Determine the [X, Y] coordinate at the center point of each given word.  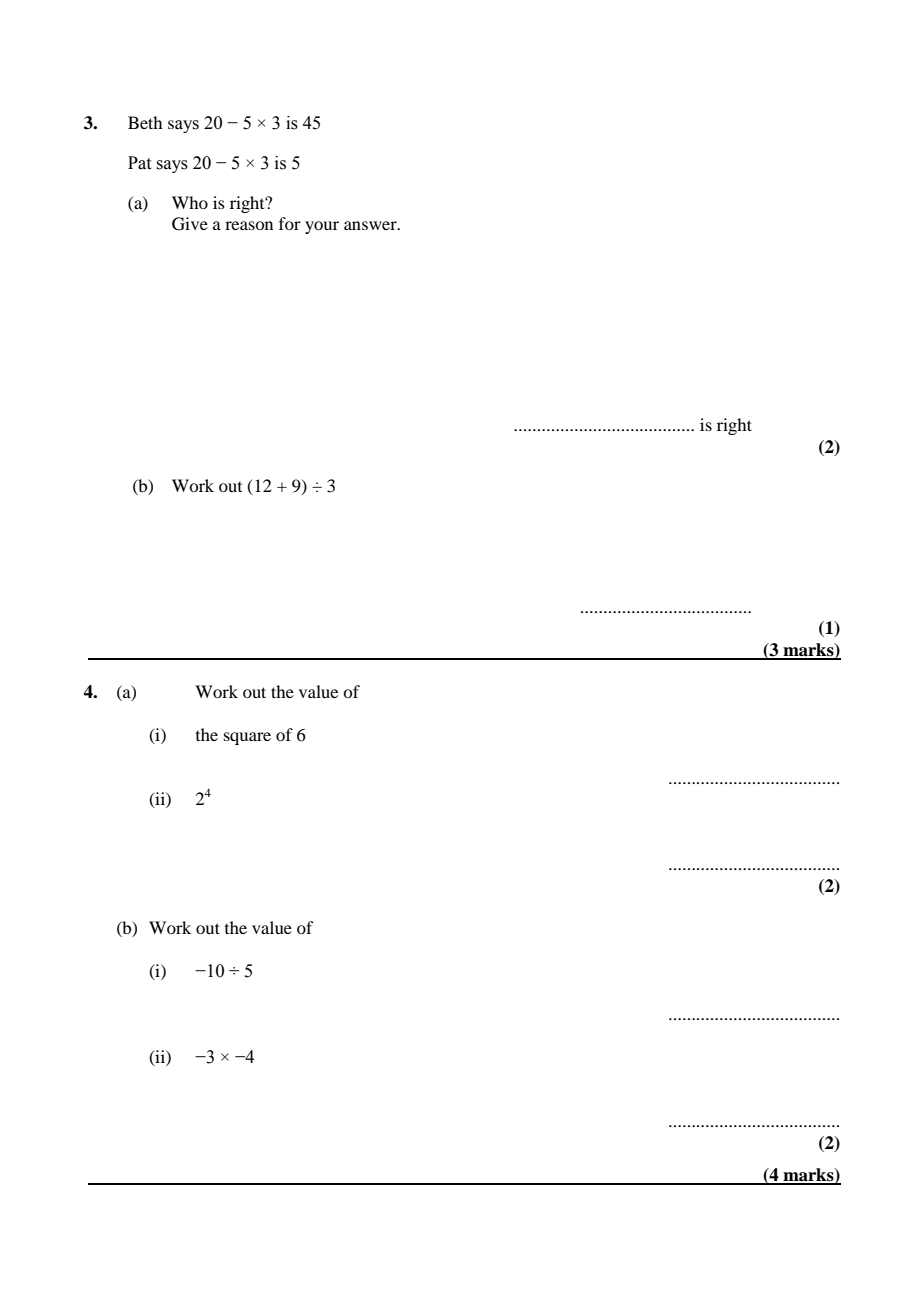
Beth [145, 122]
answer [371, 225]
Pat [139, 163]
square [247, 738]
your [322, 227]
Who [190, 202]
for [290, 223]
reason [249, 225]
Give [190, 224]
